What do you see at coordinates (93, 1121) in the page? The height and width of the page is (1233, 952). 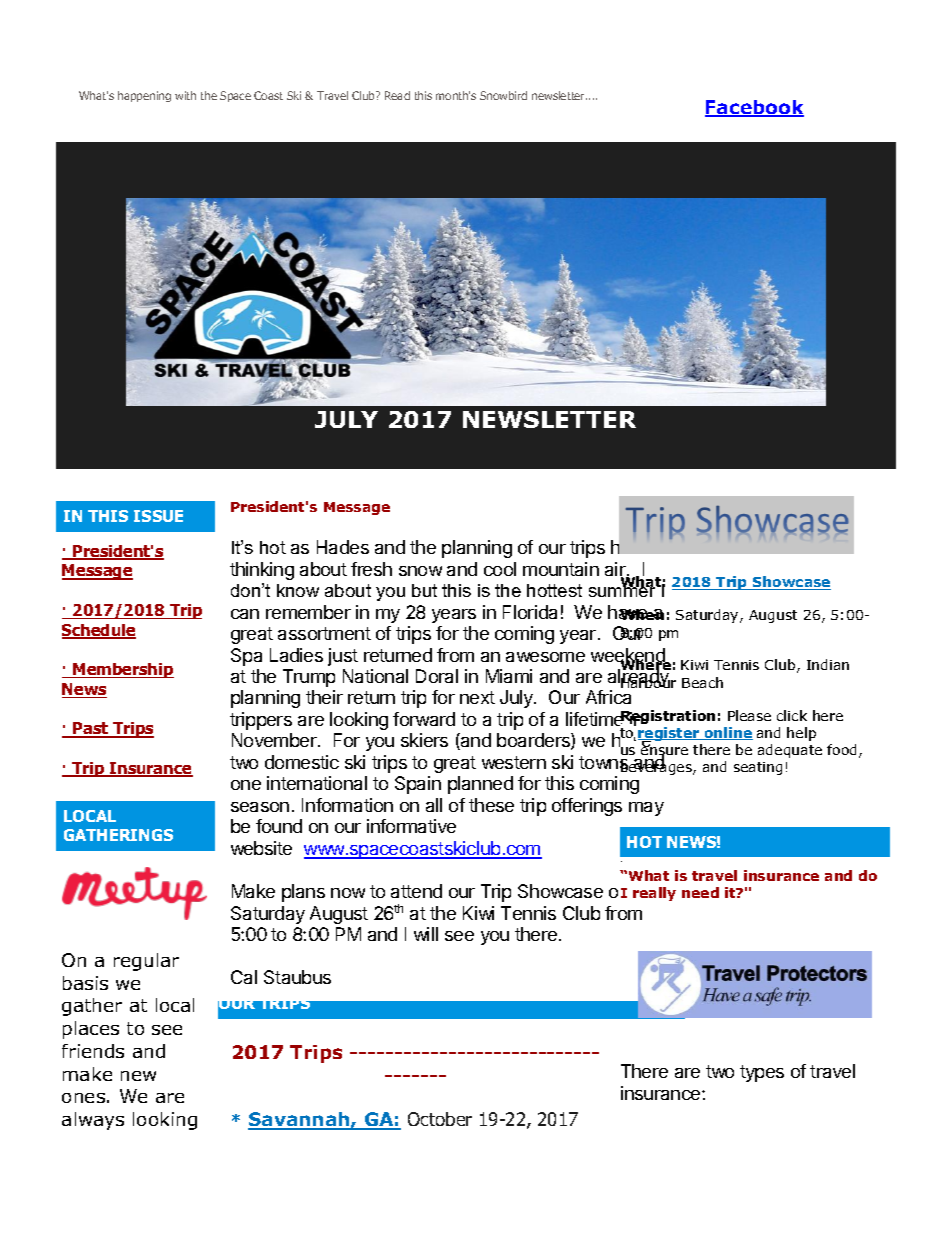 I see `always` at bounding box center [93, 1121].
